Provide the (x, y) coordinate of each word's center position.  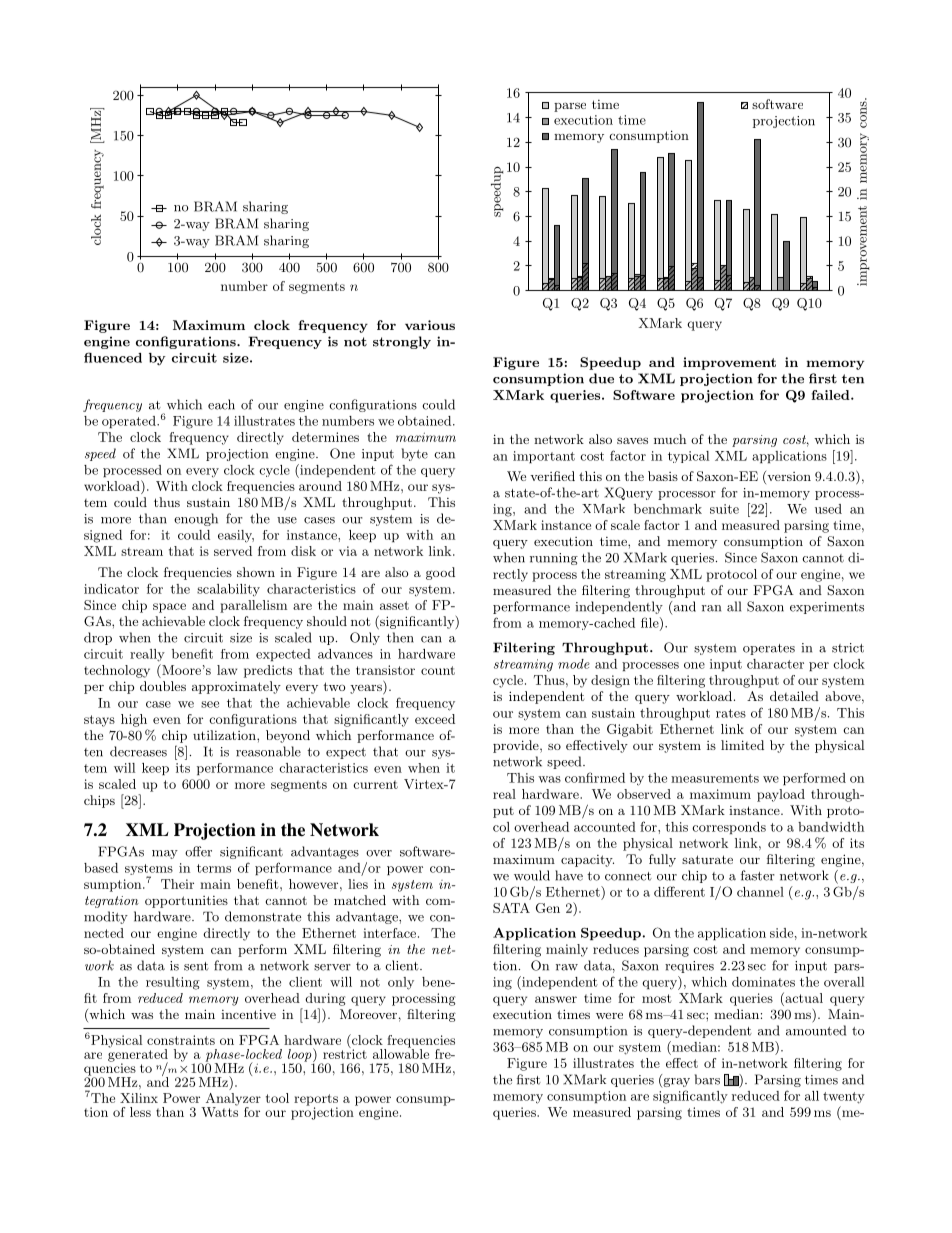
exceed (435, 719)
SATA (511, 908)
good (440, 573)
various (430, 325)
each (221, 404)
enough (196, 519)
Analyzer (232, 1100)
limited (742, 745)
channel (760, 892)
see (210, 704)
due (601, 378)
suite (724, 509)
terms (214, 868)
